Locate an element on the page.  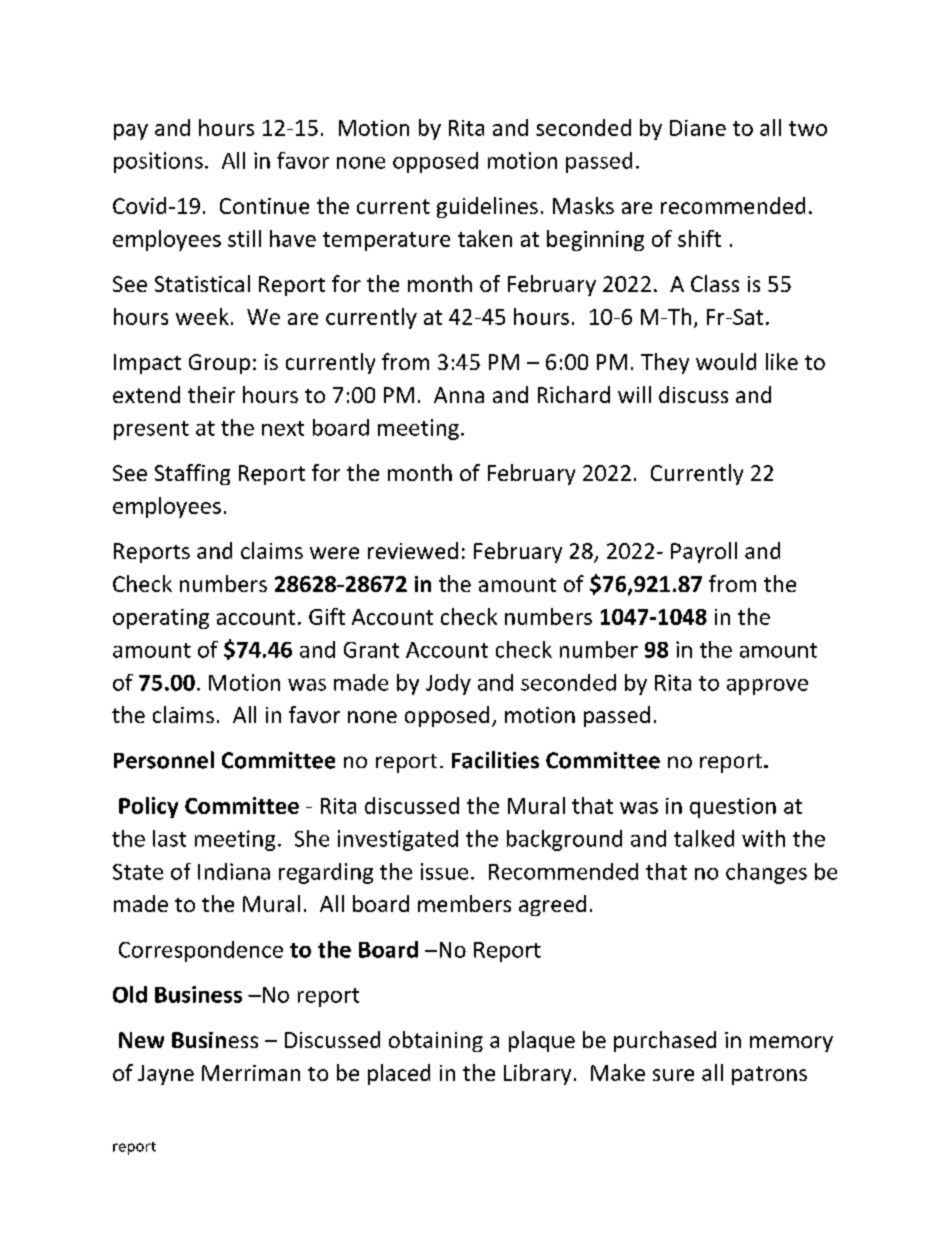
Diane is located at coordinates (698, 128).
